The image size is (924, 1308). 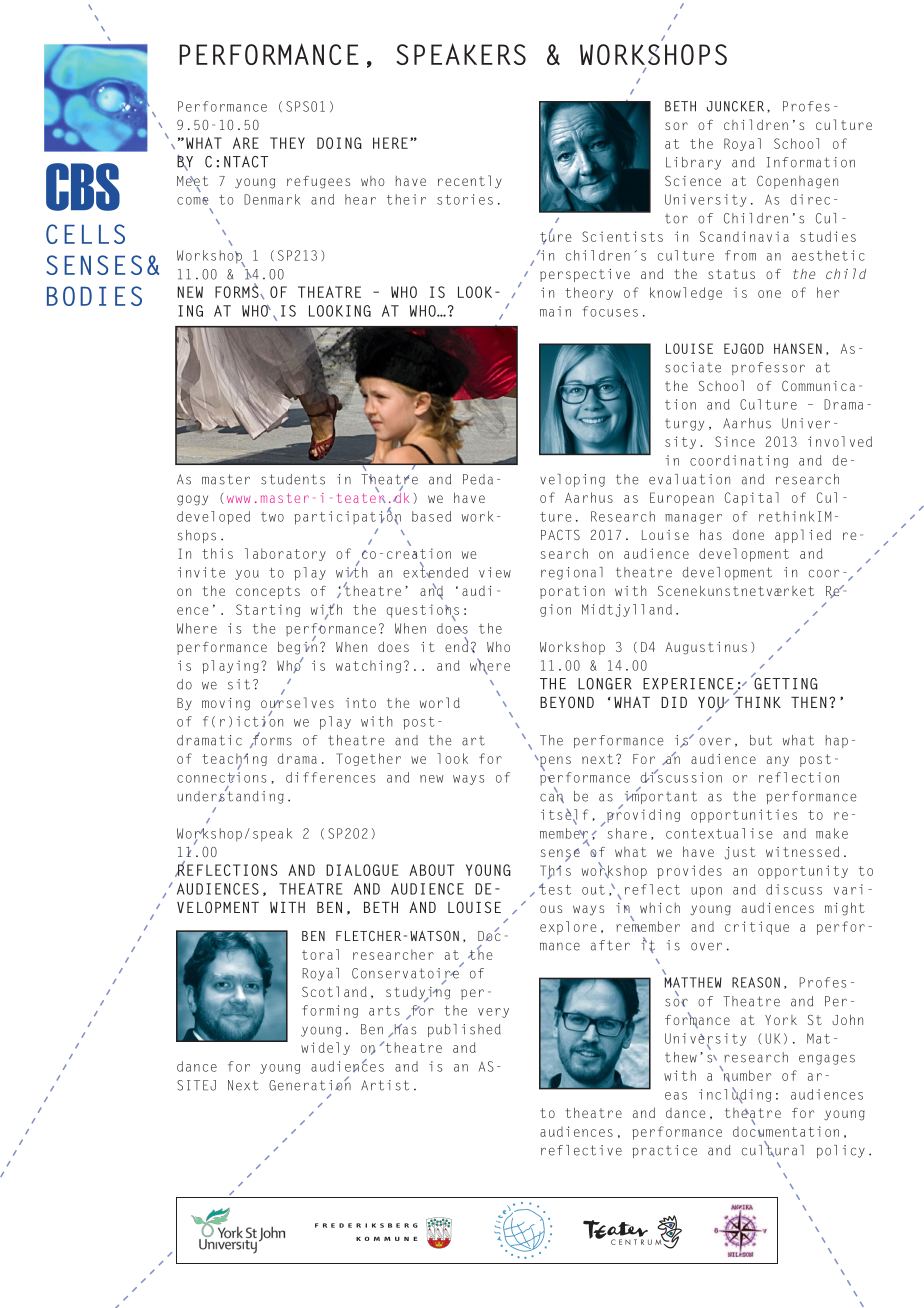 What do you see at coordinates (495, 572) in the screenshot?
I see `view` at bounding box center [495, 572].
